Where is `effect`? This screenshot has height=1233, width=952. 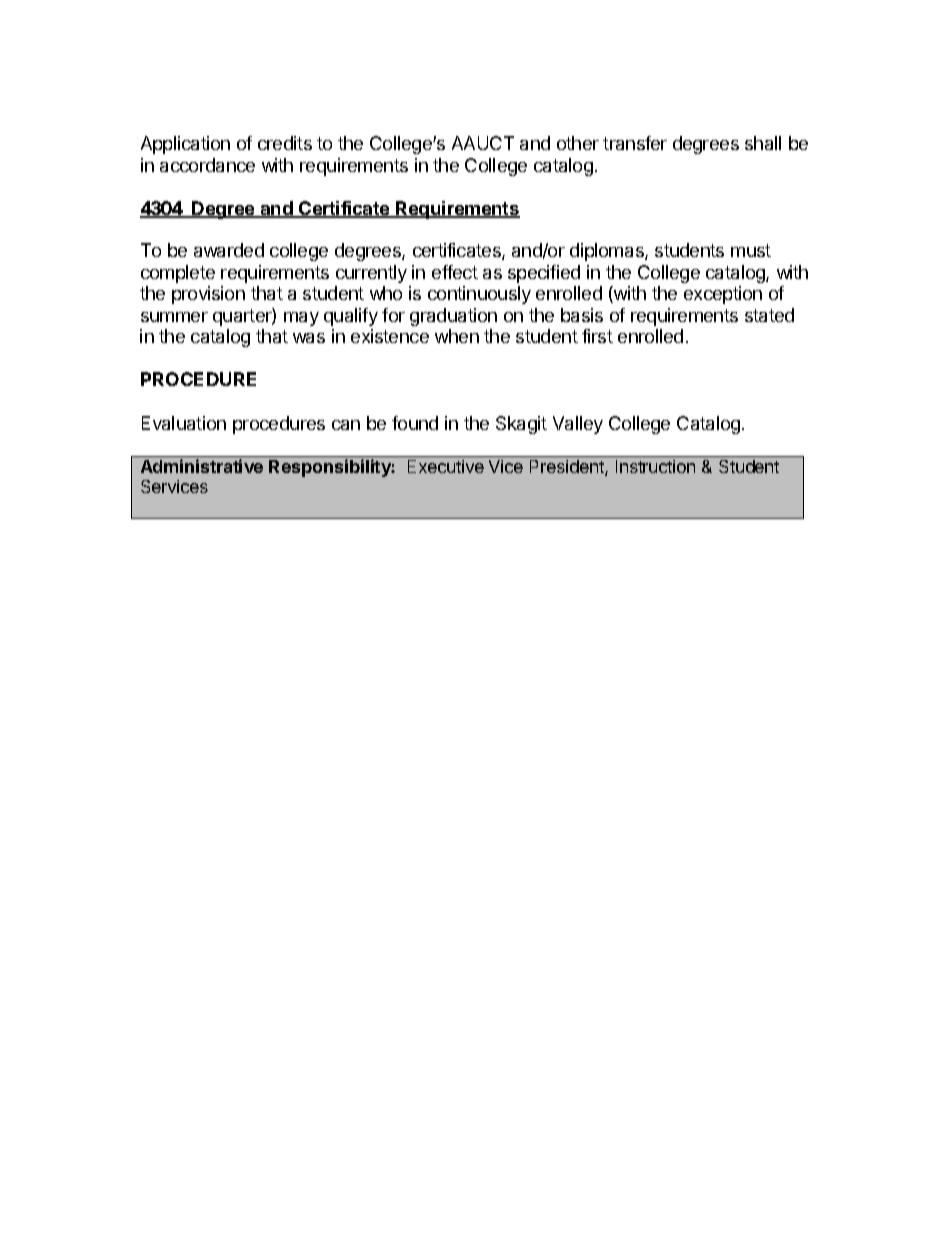
effect is located at coordinates (455, 272).
